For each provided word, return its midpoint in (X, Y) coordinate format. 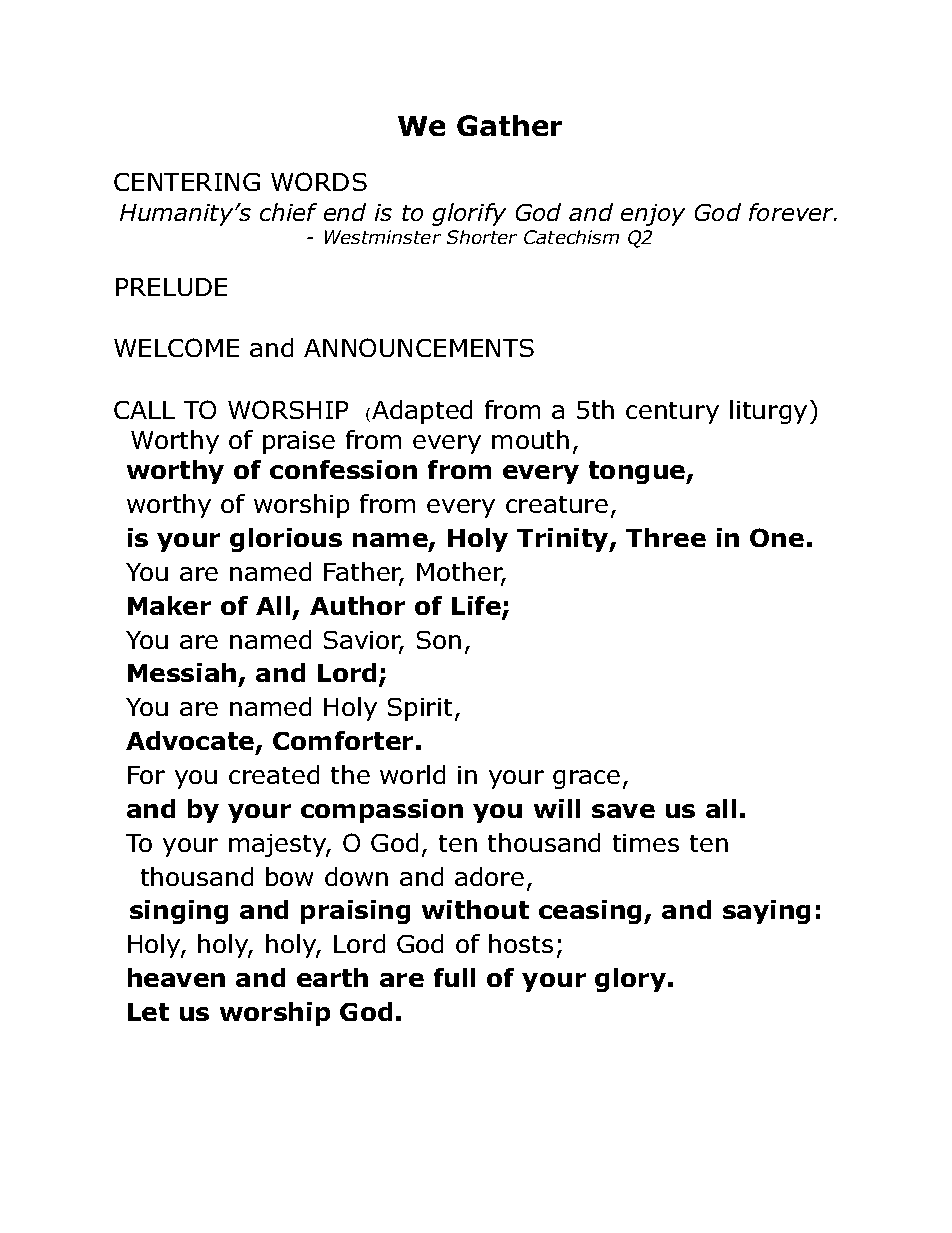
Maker (169, 605)
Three (666, 537)
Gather (509, 125)
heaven (176, 977)
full (454, 977)
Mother (461, 573)
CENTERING (187, 182)
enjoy (653, 215)
